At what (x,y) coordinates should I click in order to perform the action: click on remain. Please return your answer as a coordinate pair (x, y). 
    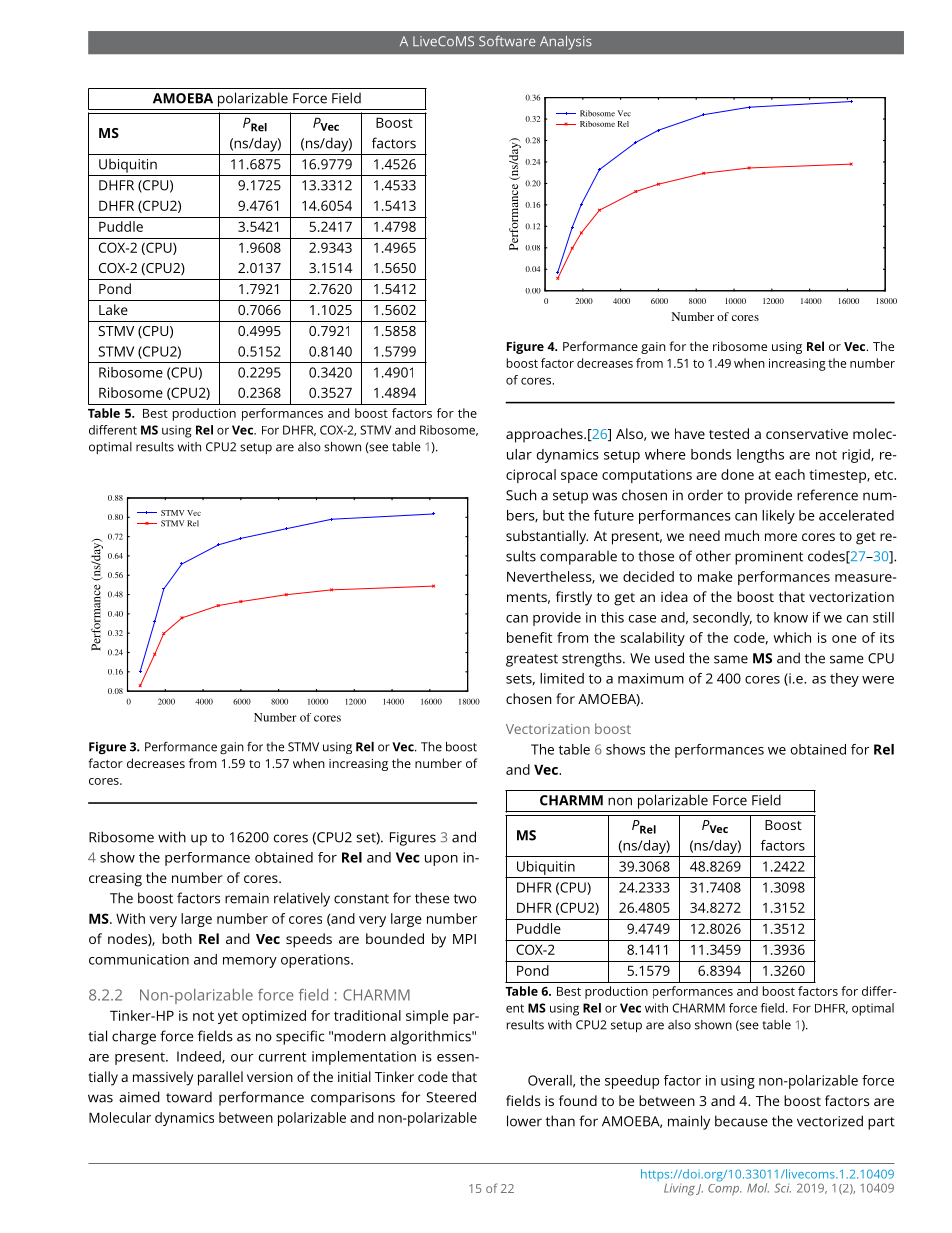
    Looking at the image, I should click on (247, 898).
